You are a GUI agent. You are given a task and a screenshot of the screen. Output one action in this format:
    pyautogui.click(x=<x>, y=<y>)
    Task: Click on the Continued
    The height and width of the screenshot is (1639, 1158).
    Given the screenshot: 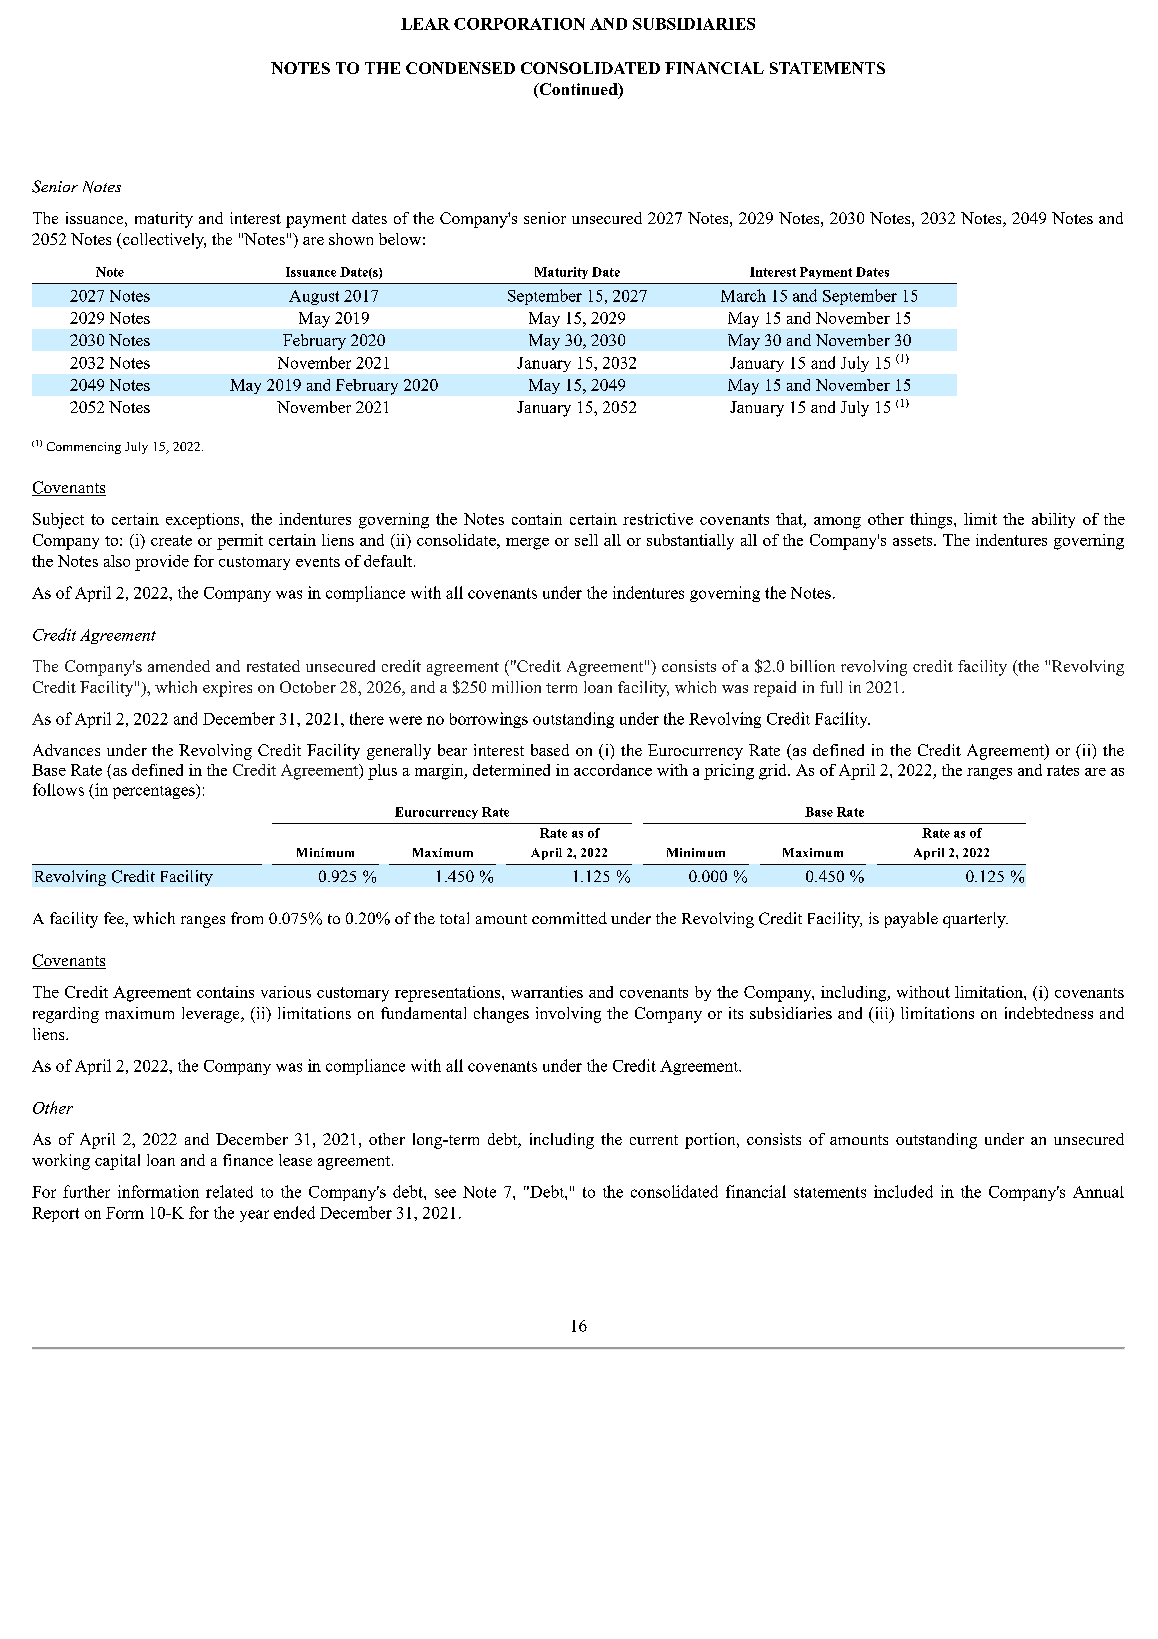 What is the action you would take?
    pyautogui.click(x=578, y=90)
